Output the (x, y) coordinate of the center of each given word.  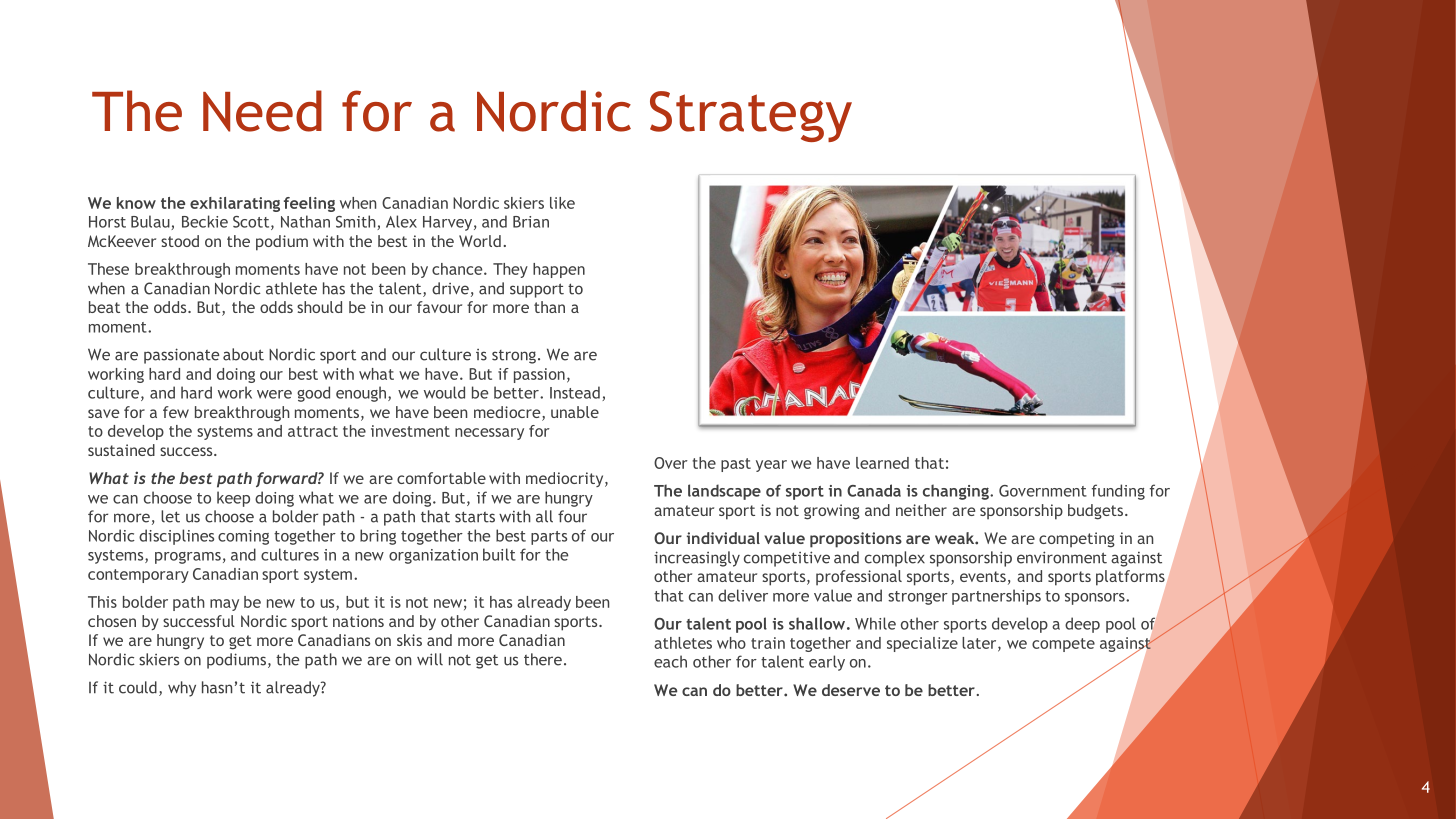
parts (549, 538)
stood (180, 241)
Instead (575, 392)
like (562, 203)
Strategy (751, 116)
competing (1077, 540)
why (182, 689)
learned (882, 463)
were (274, 394)
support (537, 290)
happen (559, 270)
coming (243, 537)
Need (262, 111)
